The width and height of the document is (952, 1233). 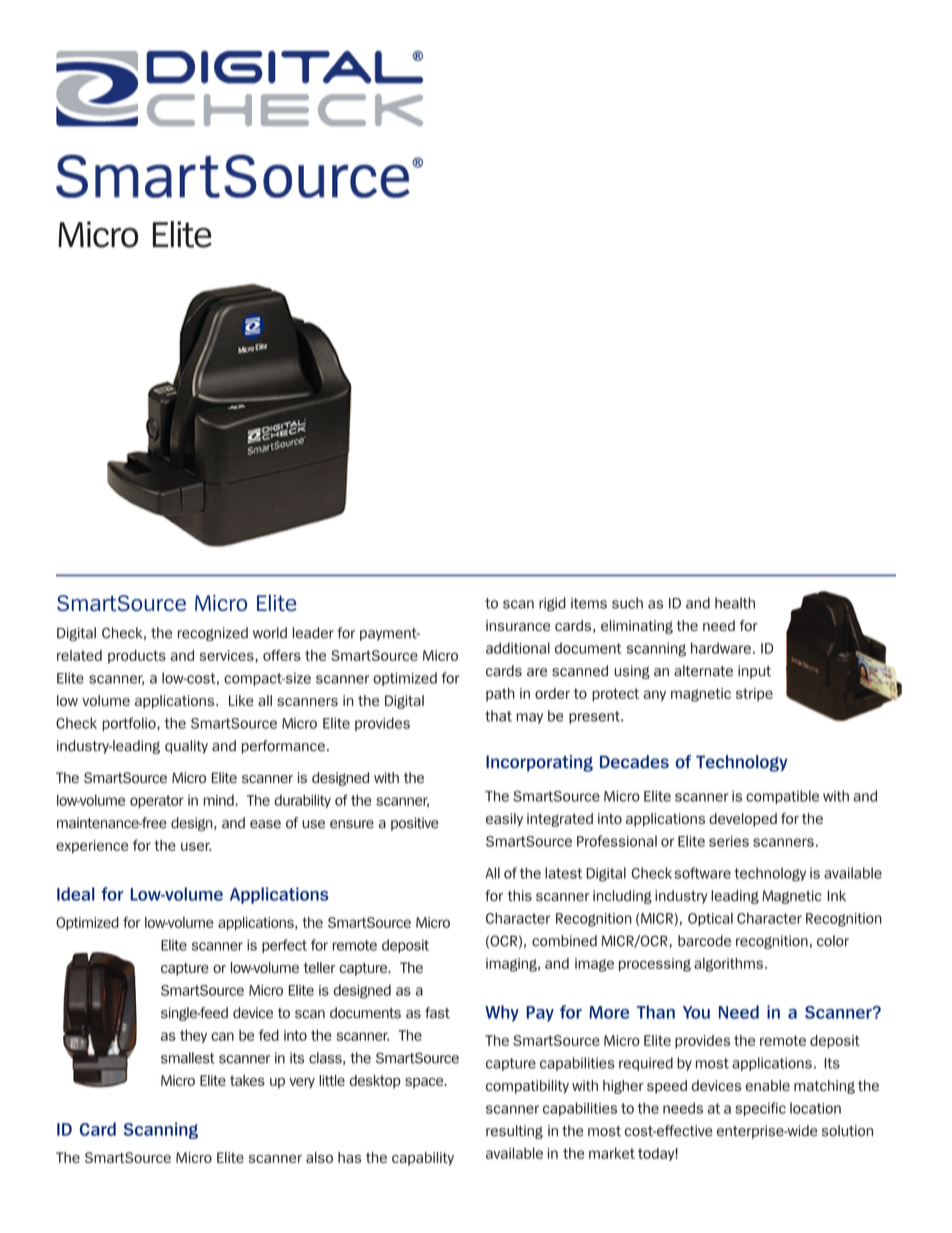 I want to click on resulting, so click(x=514, y=1132).
